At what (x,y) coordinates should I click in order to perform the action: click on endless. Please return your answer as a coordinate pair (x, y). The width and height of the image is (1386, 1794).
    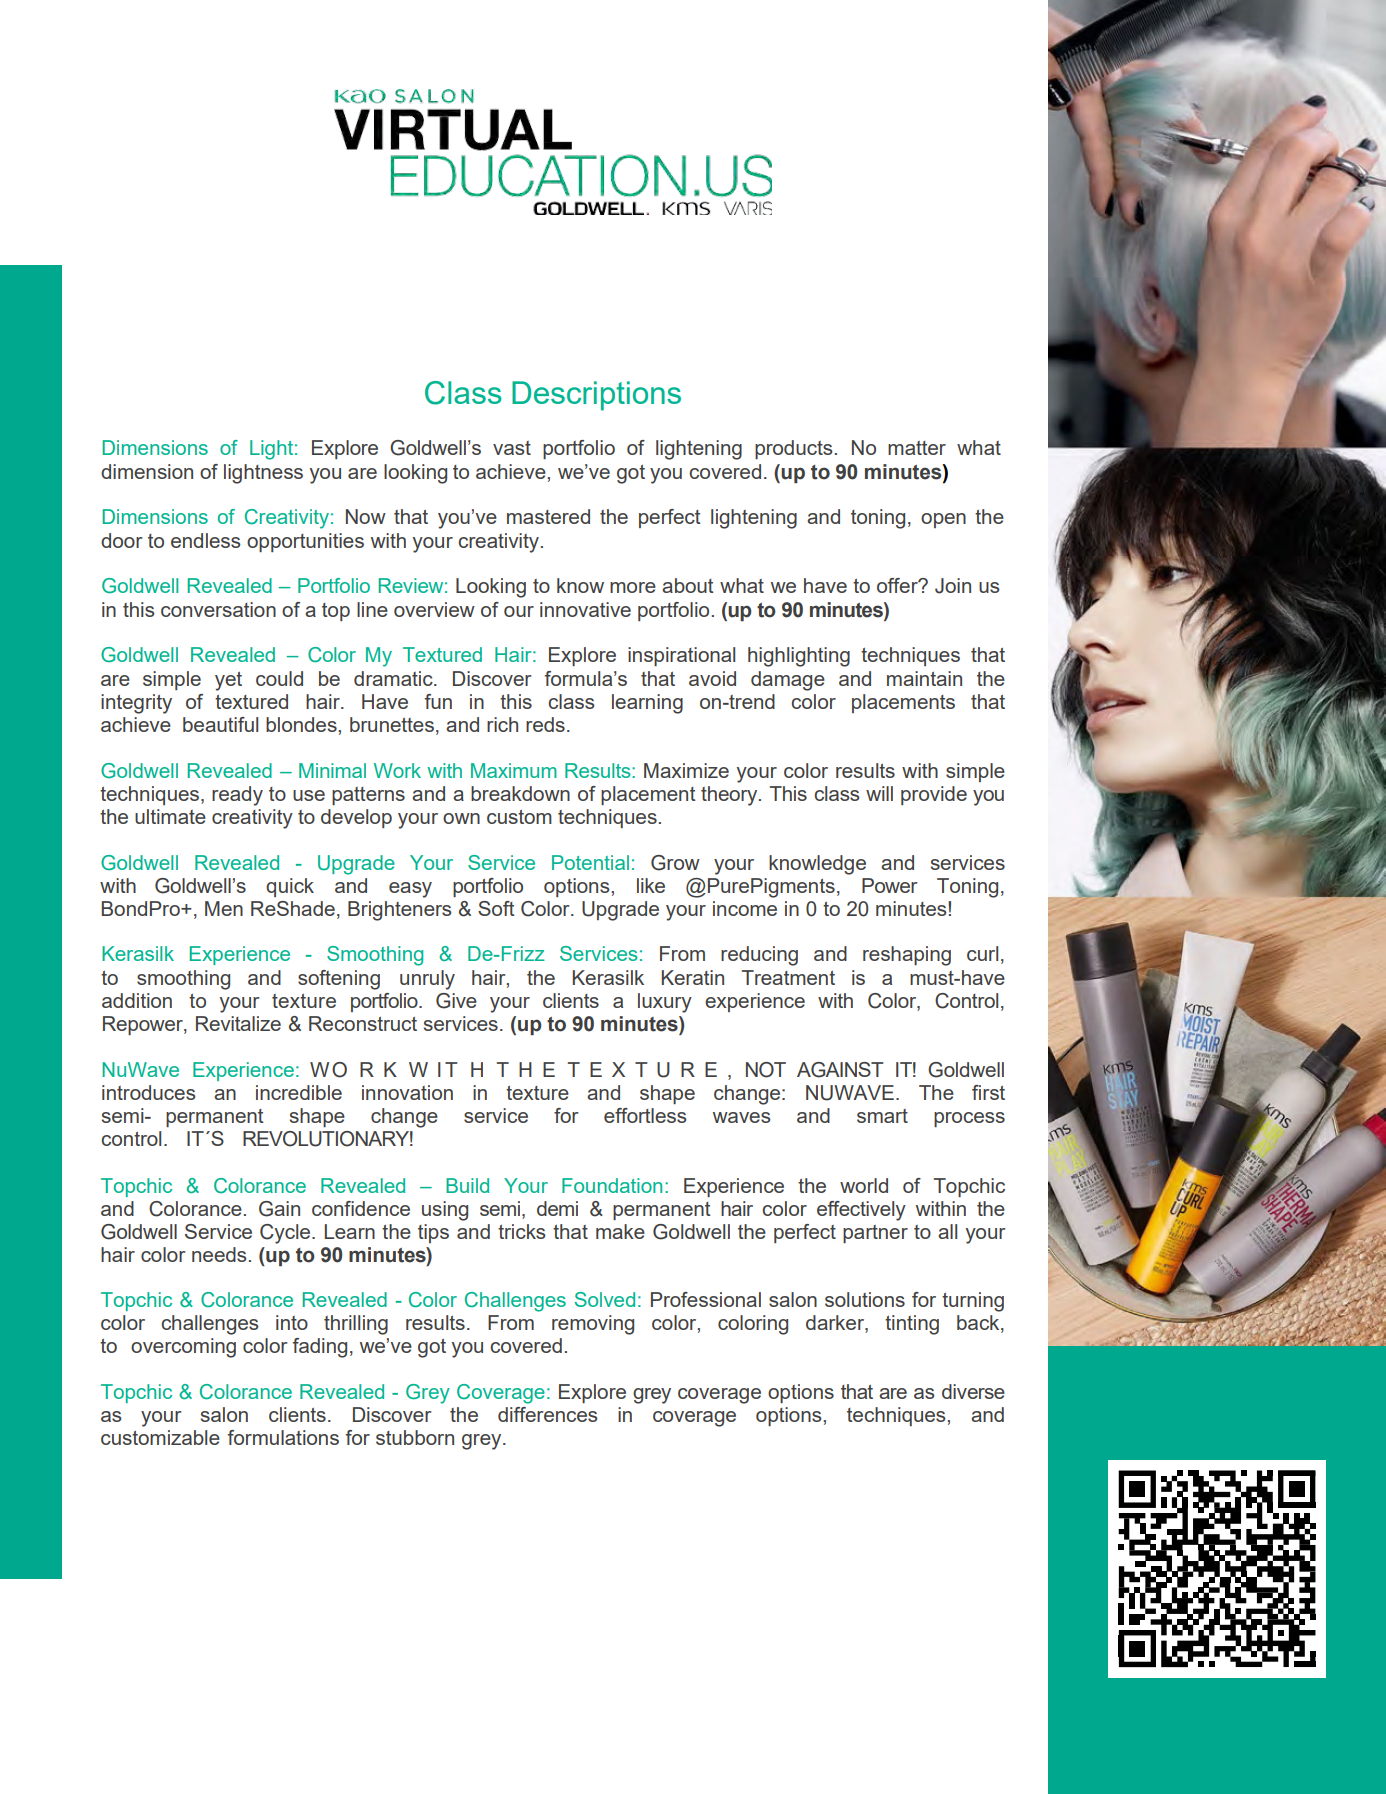
    Looking at the image, I should click on (206, 540).
